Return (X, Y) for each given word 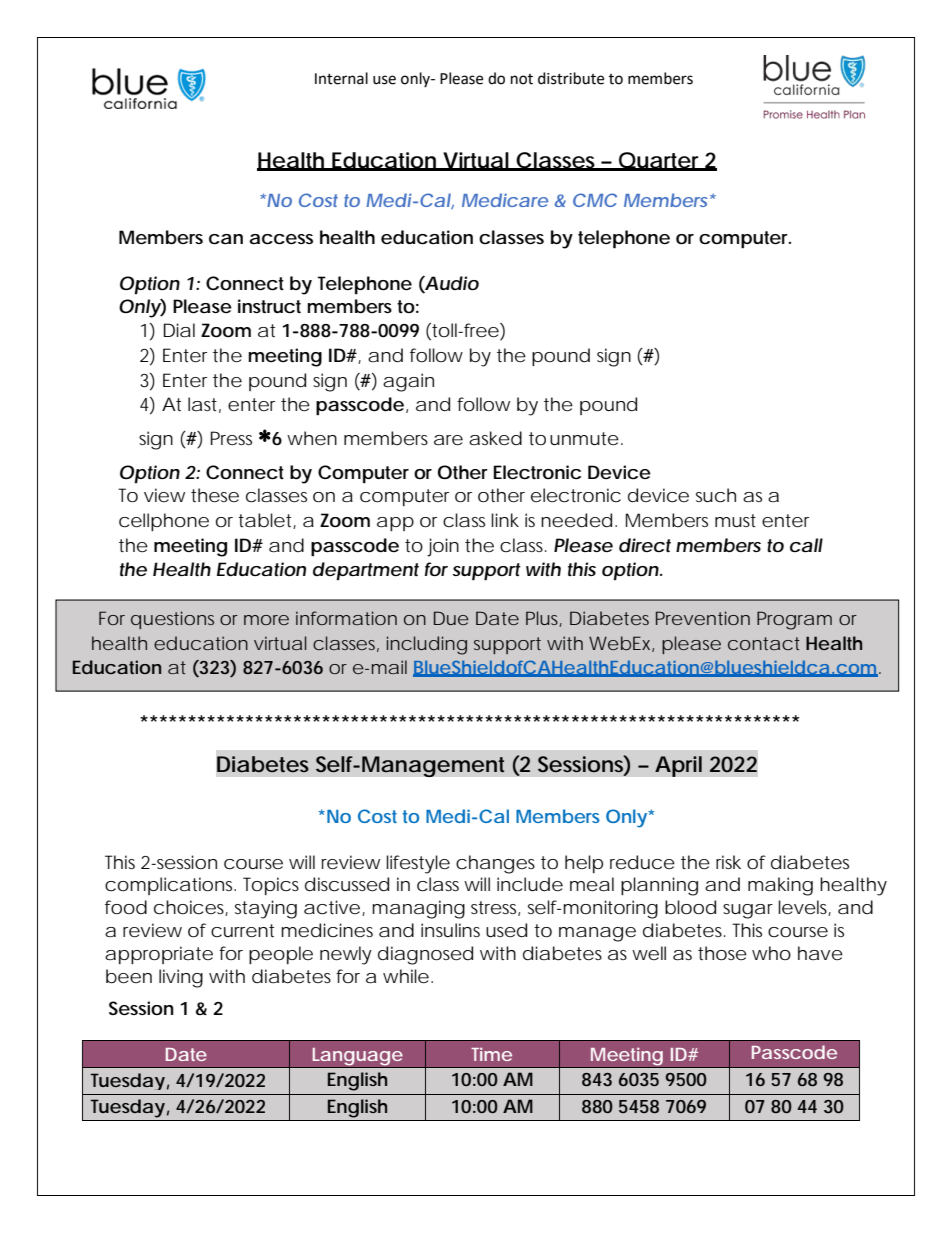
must (735, 520)
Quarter (660, 161)
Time (491, 1054)
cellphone (164, 522)
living (181, 978)
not (522, 79)
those (722, 953)
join (443, 547)
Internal (341, 78)
